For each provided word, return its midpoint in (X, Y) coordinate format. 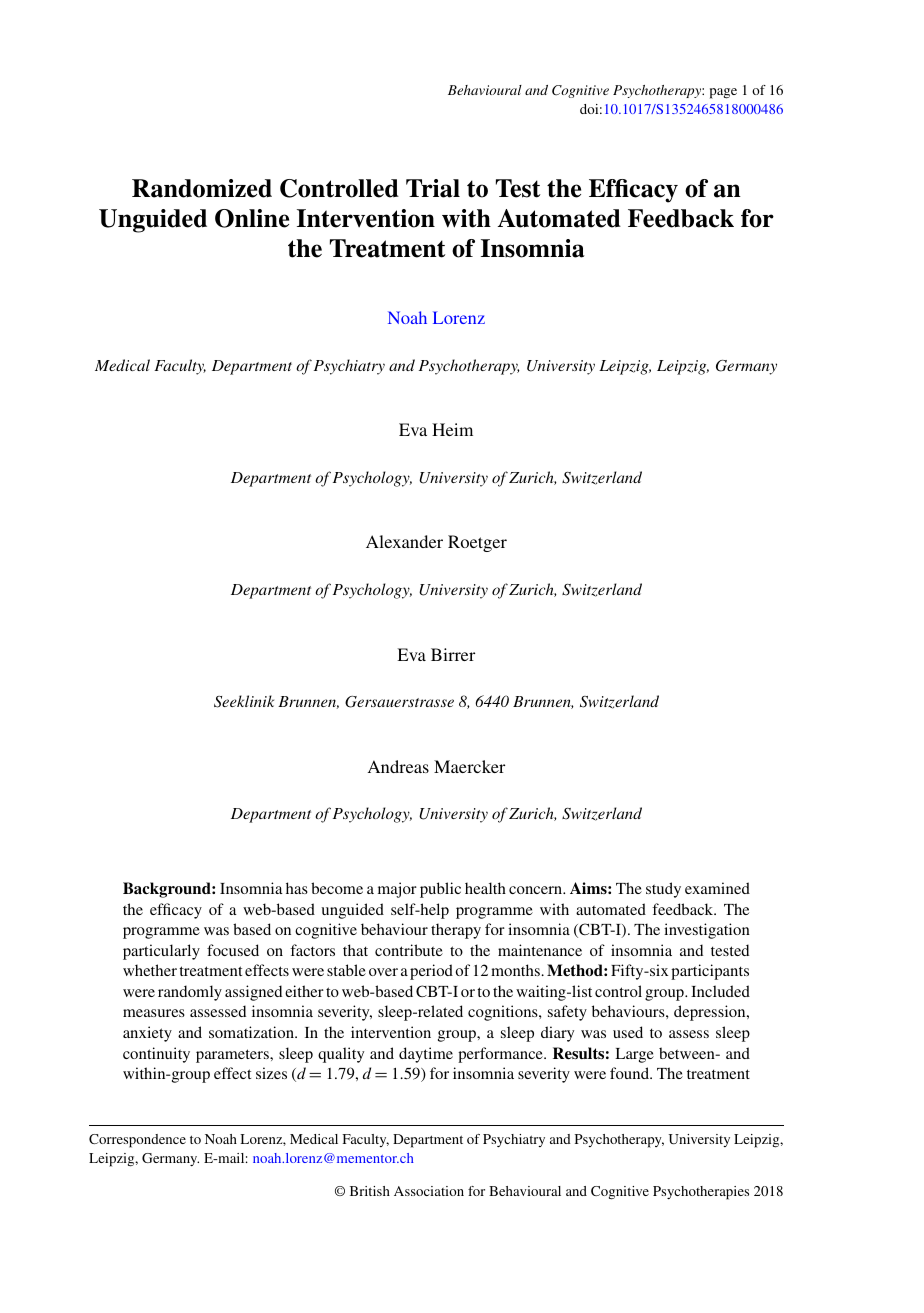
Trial (433, 188)
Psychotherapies (701, 1193)
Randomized (202, 188)
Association (429, 1191)
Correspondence (137, 1141)
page (723, 93)
